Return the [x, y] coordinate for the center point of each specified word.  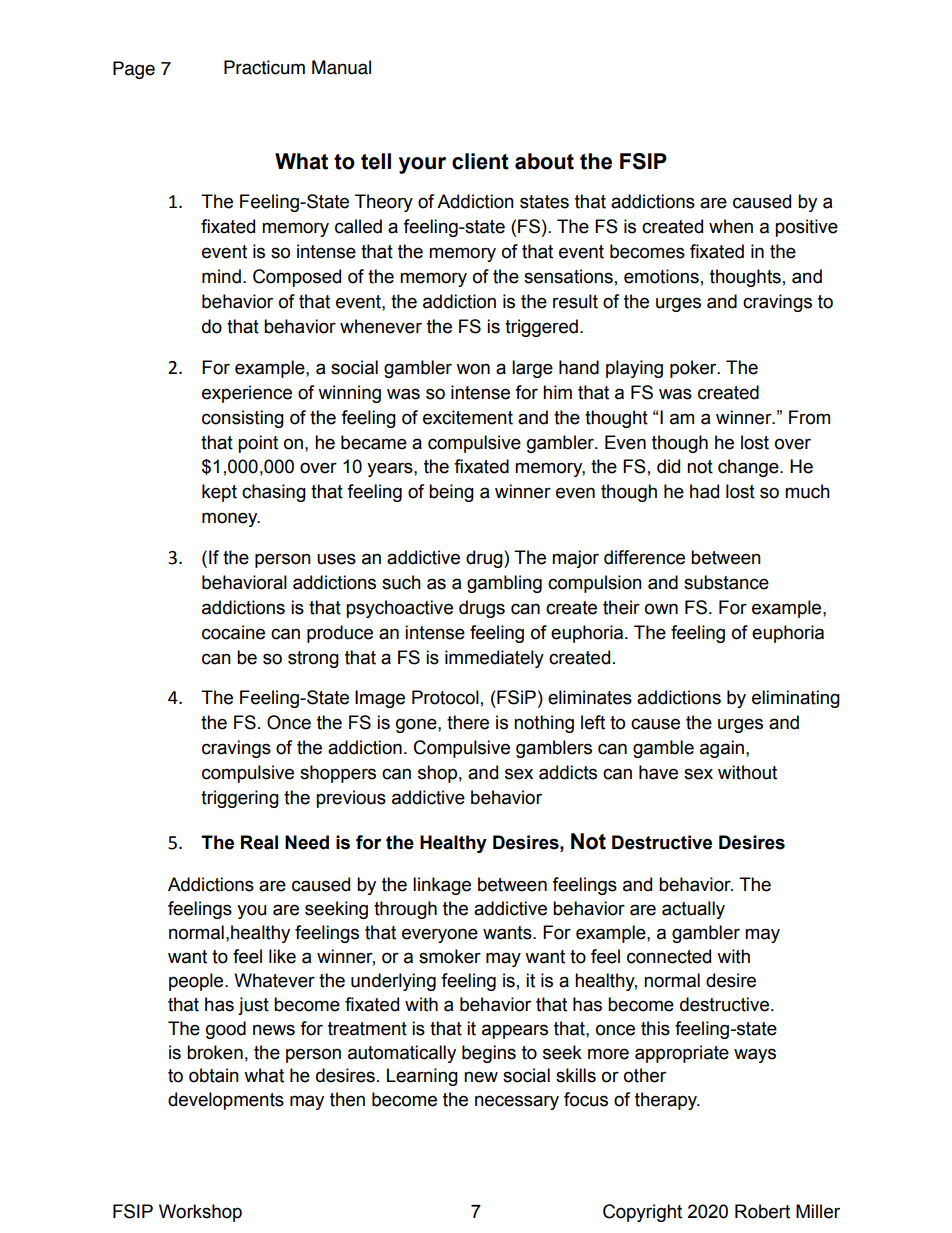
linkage [442, 886]
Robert [762, 1211]
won [473, 369]
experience [247, 394]
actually [693, 910]
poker [694, 369]
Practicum [264, 67]
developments [226, 1101]
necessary [517, 1102]
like [282, 956]
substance [726, 582]
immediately [494, 659]
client [480, 161]
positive [806, 228]
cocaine [233, 632]
